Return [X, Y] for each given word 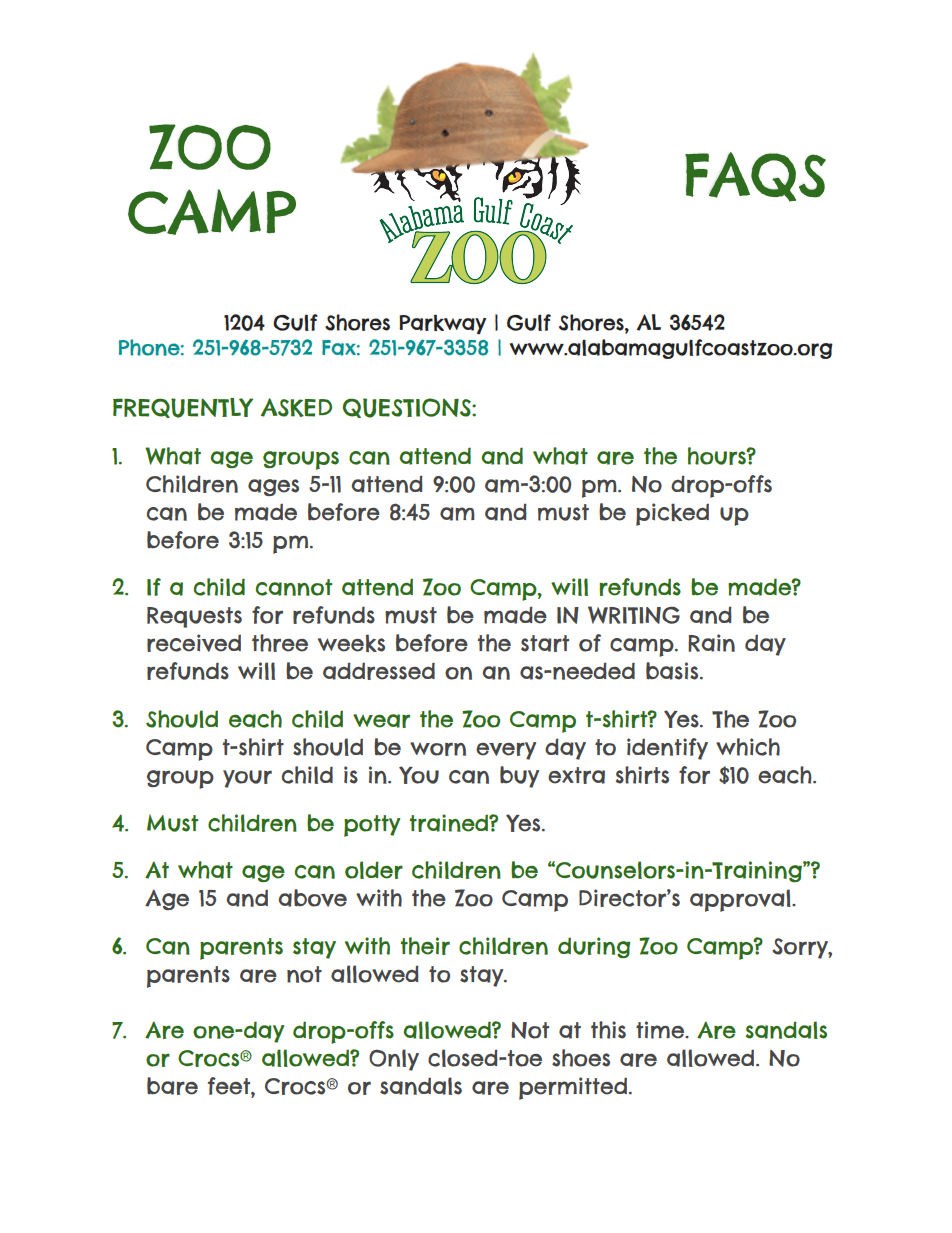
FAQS [755, 177]
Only [394, 1060]
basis [673, 671]
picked [672, 514]
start [545, 643]
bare [172, 1086]
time [661, 1030]
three [280, 643]
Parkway [442, 324]
